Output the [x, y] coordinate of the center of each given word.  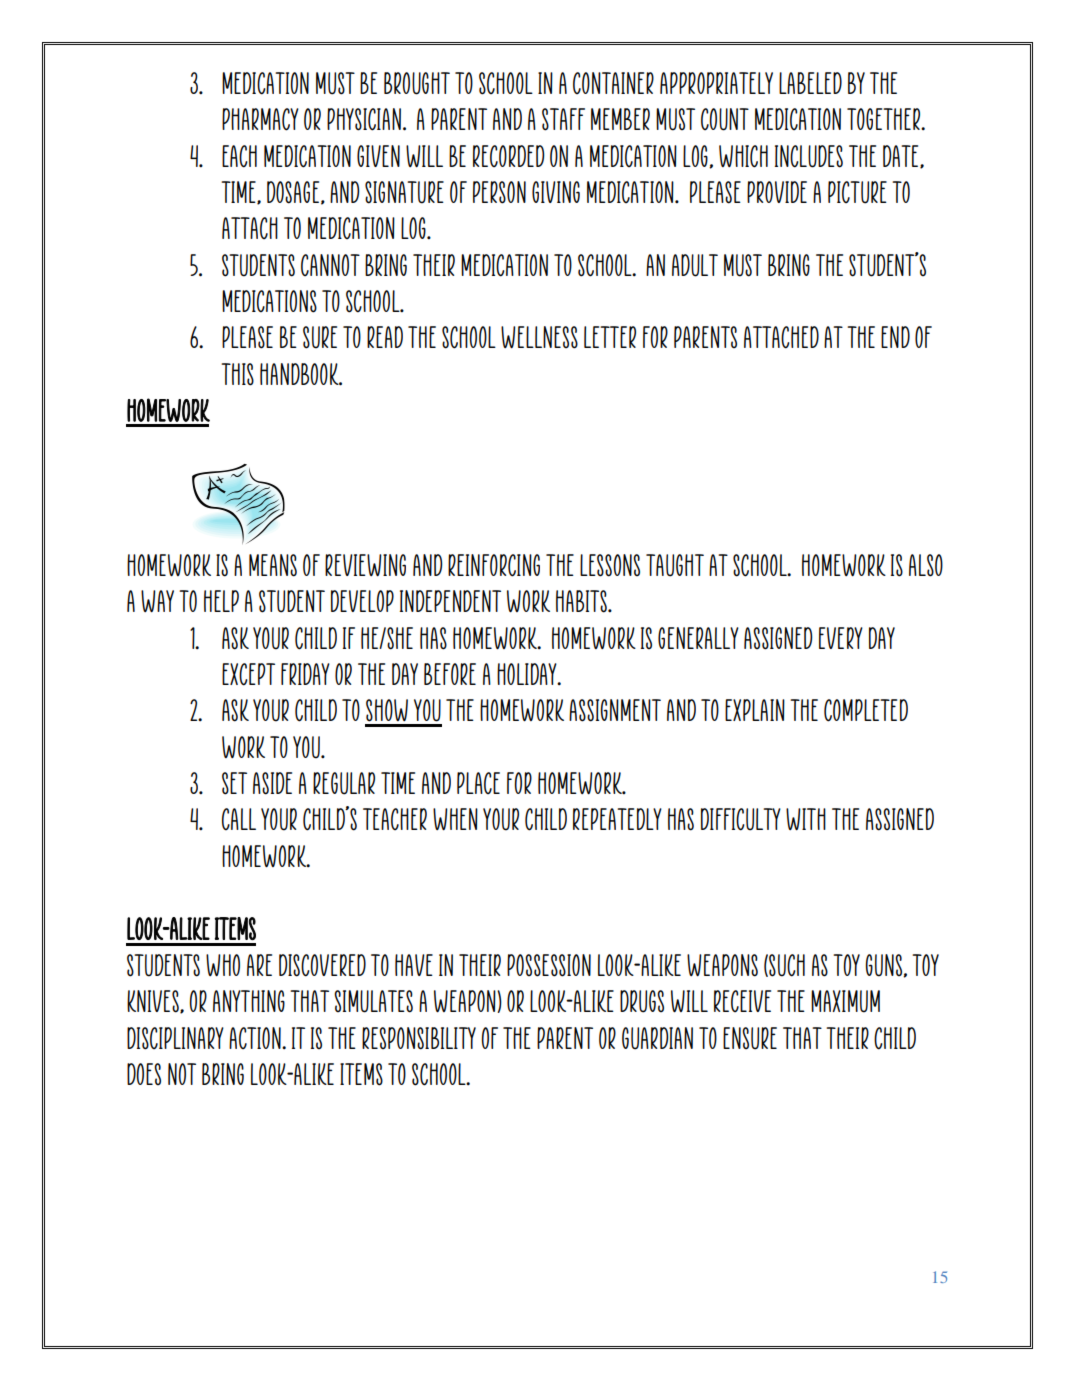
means [273, 565]
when [455, 819]
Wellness [539, 337]
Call [239, 819]
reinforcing [494, 565]
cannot [330, 265]
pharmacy [260, 119]
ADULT [695, 265]
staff [563, 119]
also [926, 565]
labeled [810, 83]
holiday [528, 674]
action [256, 1038]
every [841, 638]
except [248, 674]
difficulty [741, 819]
